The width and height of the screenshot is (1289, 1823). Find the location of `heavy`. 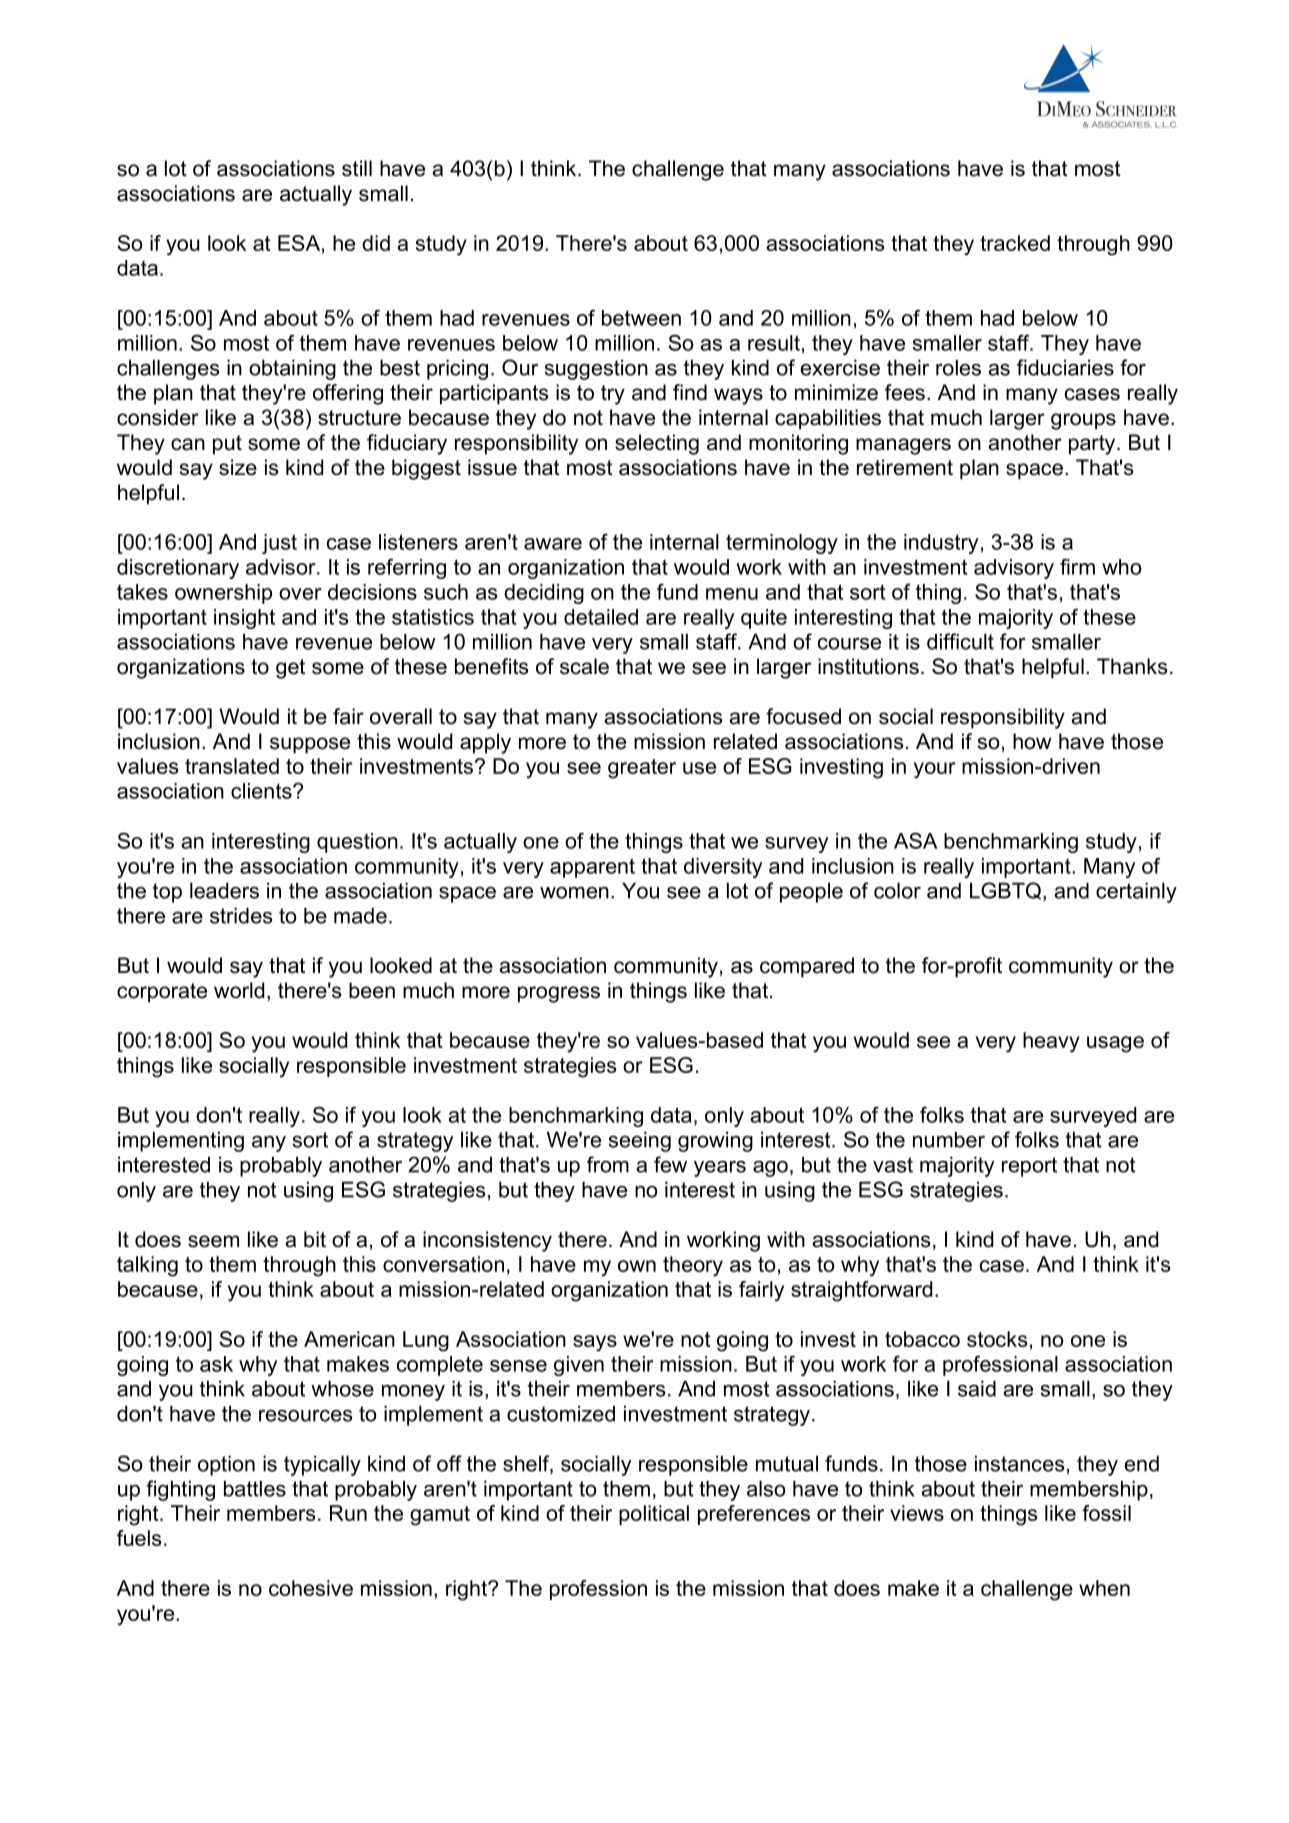

heavy is located at coordinates (1051, 1042).
